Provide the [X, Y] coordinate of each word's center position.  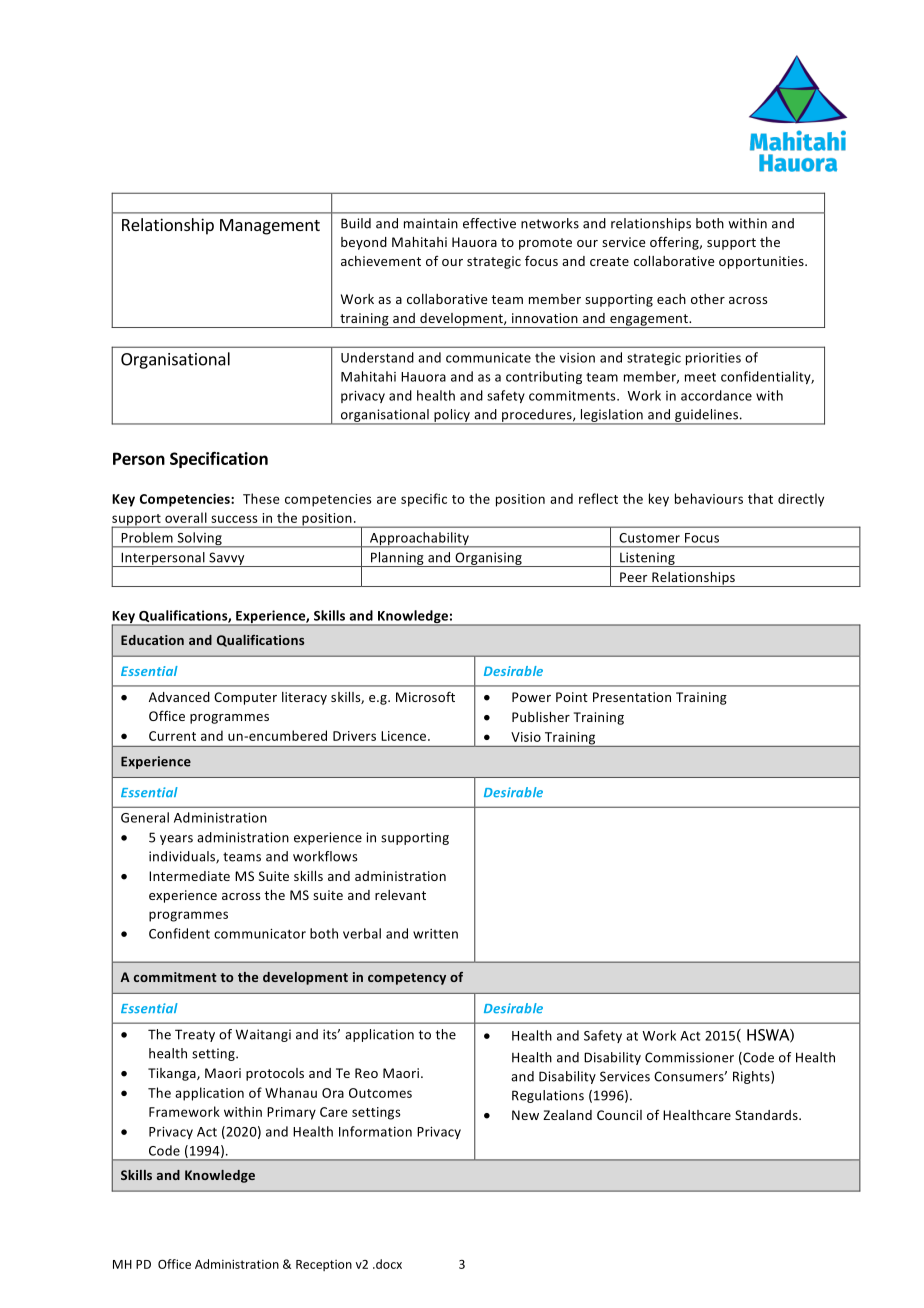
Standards [767, 1115]
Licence [405, 736]
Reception [324, 1265]
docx [388, 1264]
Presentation [632, 697]
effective [489, 223]
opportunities [762, 262]
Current [172, 736]
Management [270, 227]
